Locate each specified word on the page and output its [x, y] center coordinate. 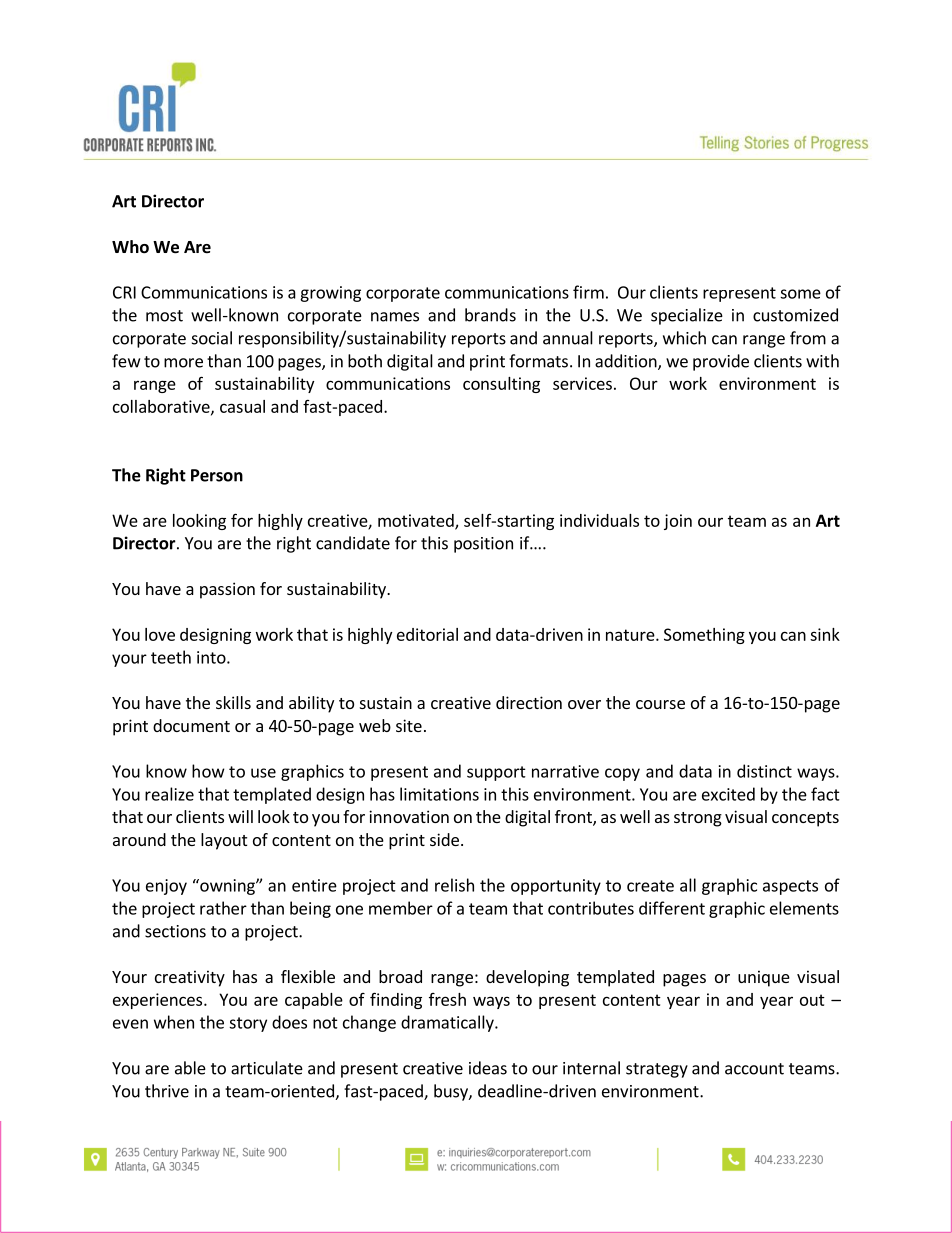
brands [490, 315]
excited [728, 794]
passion [227, 590]
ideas [488, 1068]
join [678, 522]
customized [795, 315]
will [240, 816]
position [483, 545]
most [164, 316]
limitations [439, 794]
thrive [167, 1091]
